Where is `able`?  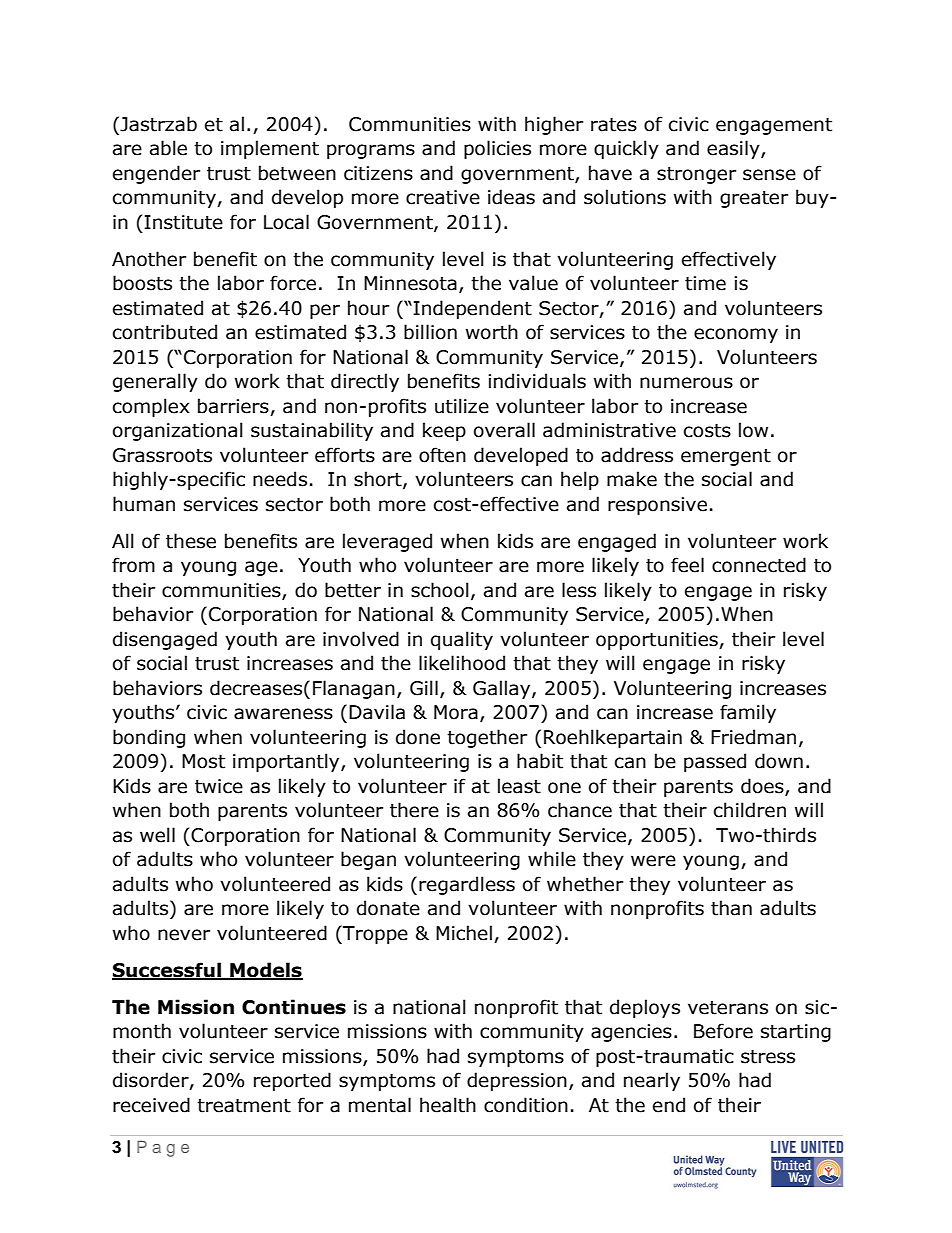 able is located at coordinates (168, 148).
